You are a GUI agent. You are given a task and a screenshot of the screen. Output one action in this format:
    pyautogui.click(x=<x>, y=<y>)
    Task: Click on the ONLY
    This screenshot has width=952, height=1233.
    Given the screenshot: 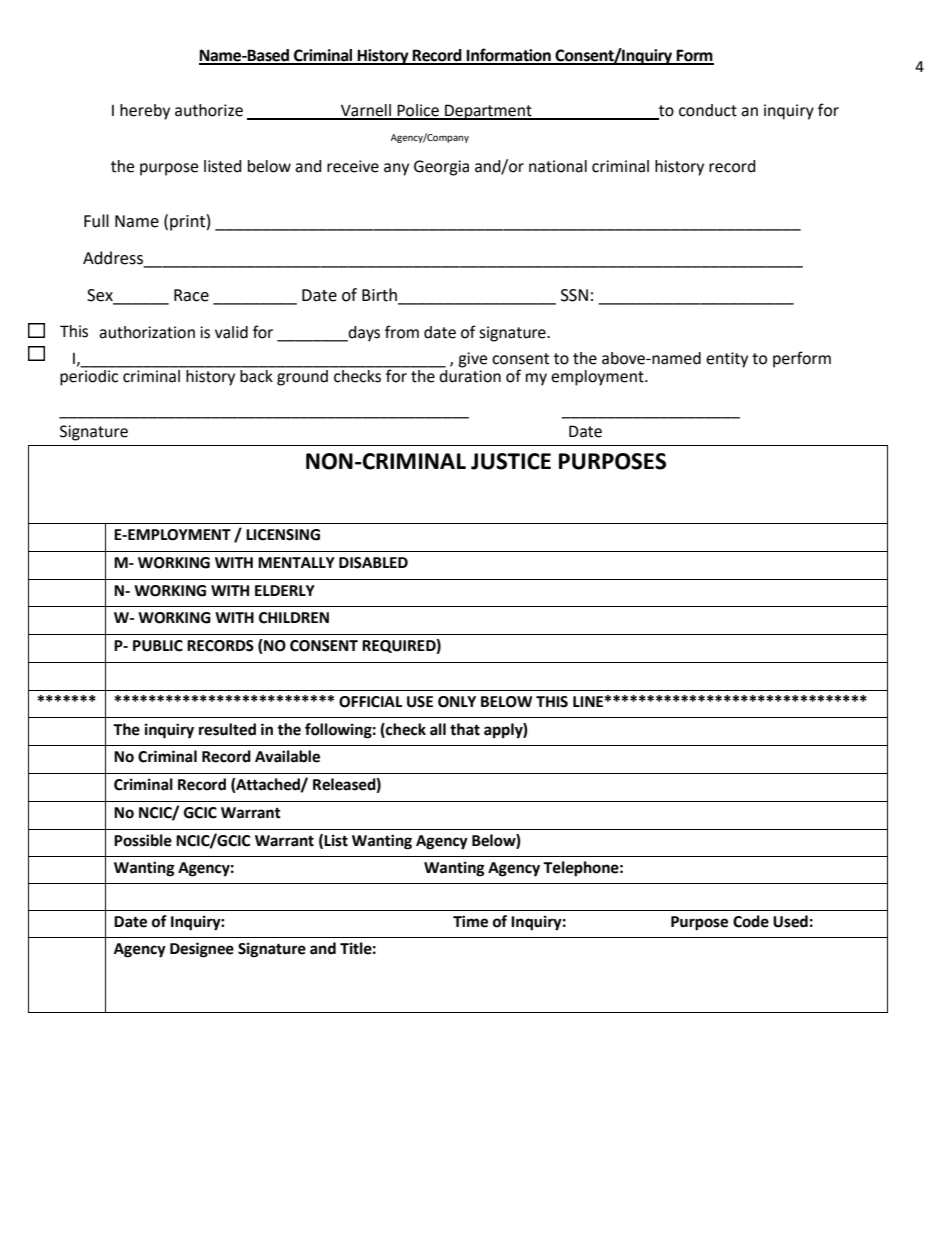 What is the action you would take?
    pyautogui.click(x=457, y=702)
